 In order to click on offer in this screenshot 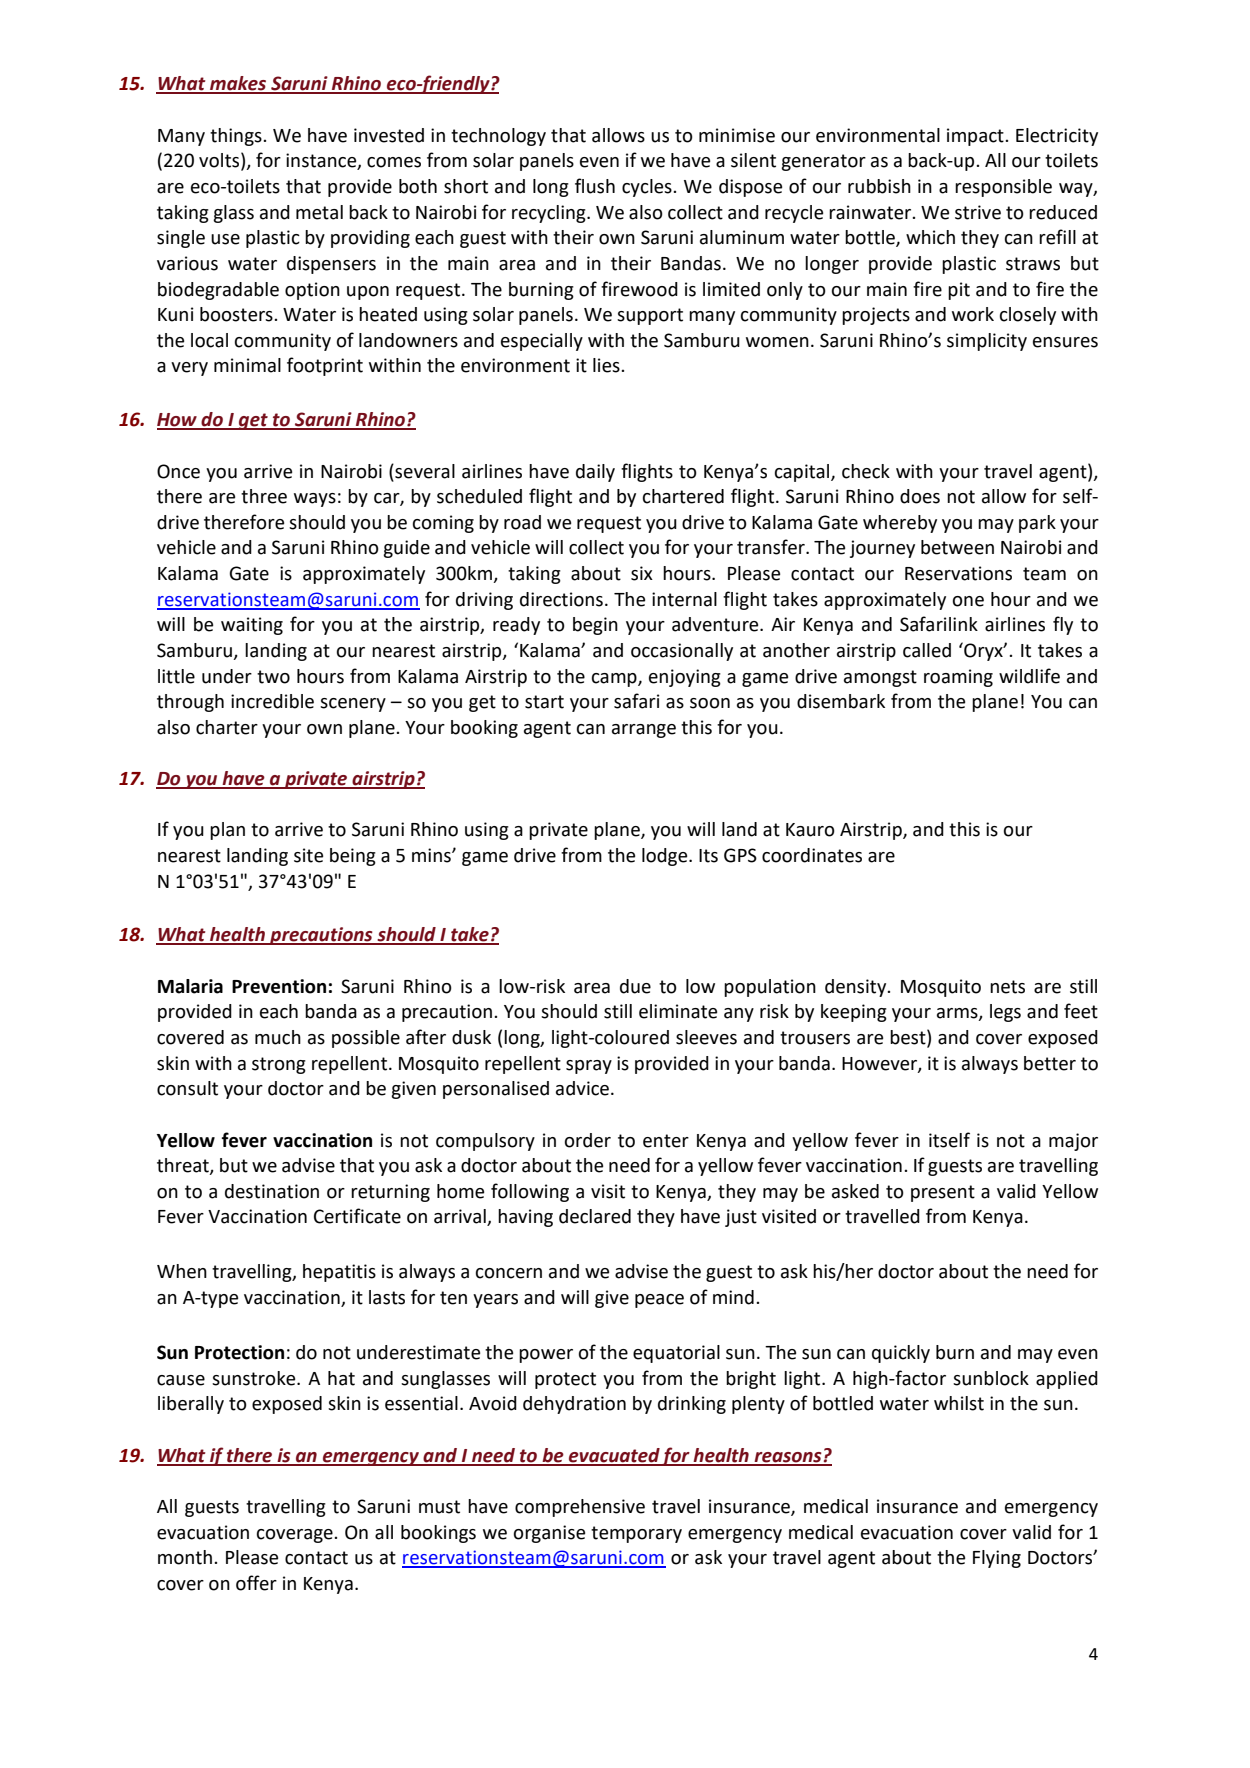, I will do `click(256, 1583)`.
